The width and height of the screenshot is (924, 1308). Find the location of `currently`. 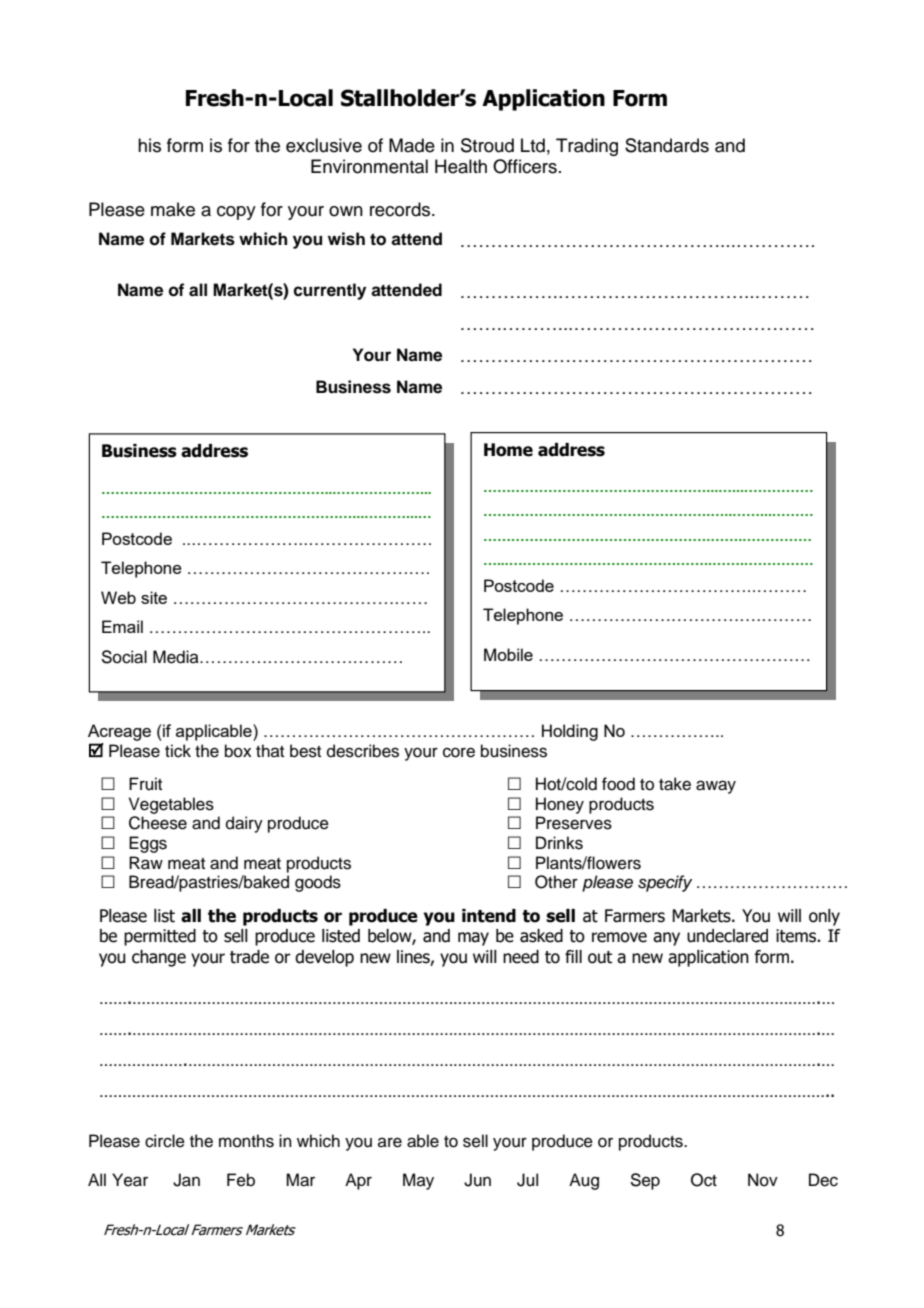

currently is located at coordinates (329, 291).
